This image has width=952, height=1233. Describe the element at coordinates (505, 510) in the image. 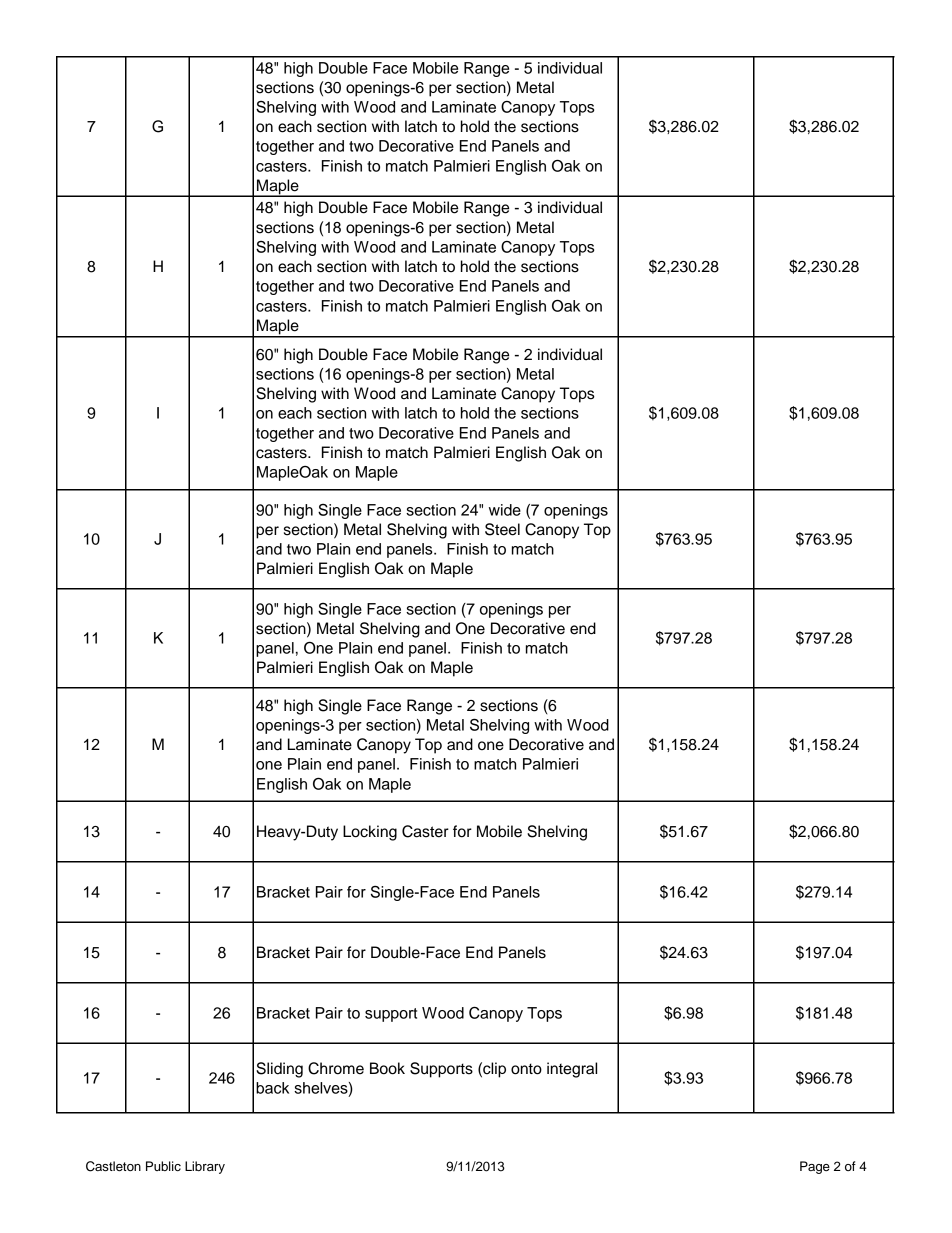

I see `wide` at that location.
